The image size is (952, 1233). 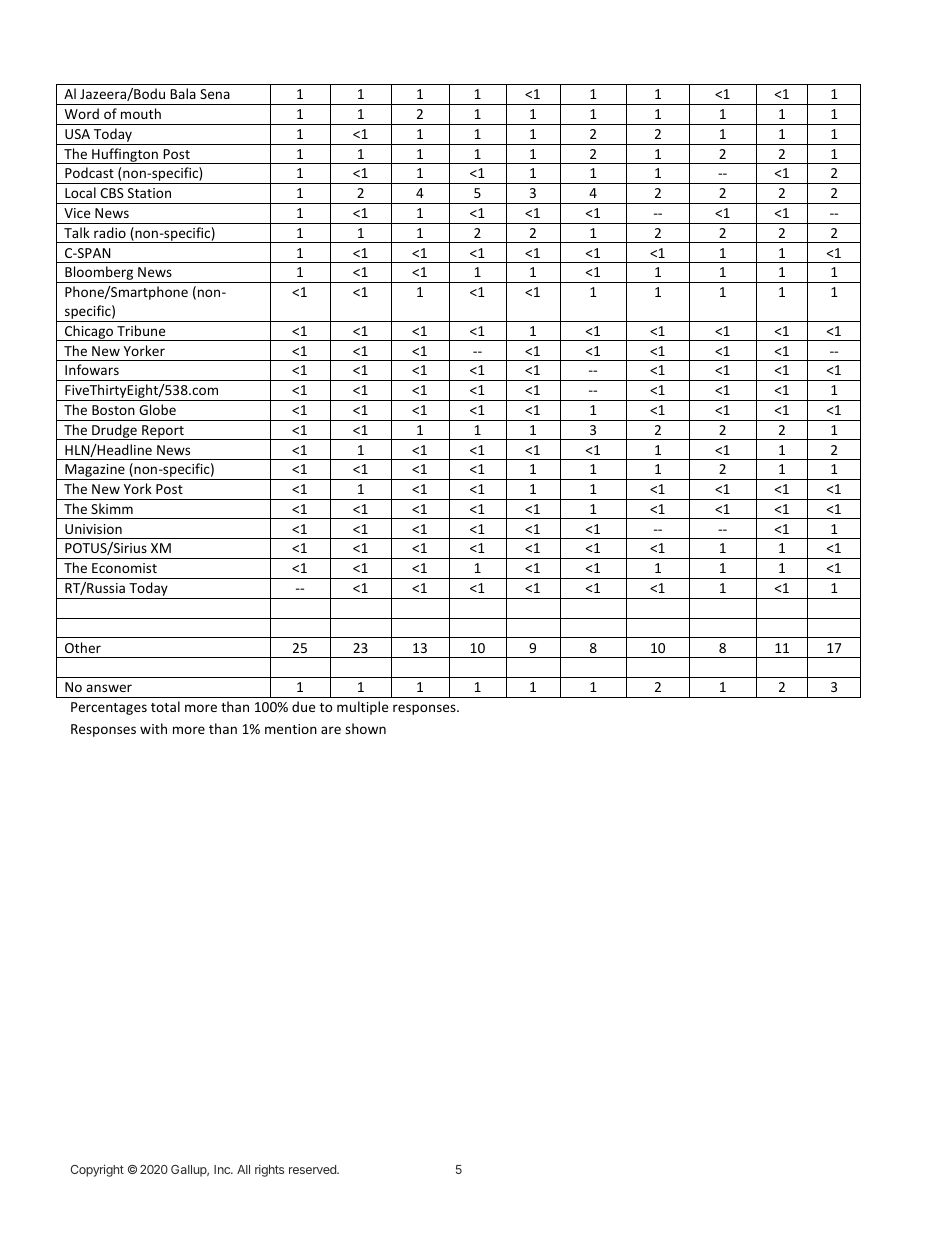 What do you see at coordinates (97, 1170) in the screenshot?
I see `Copyright` at bounding box center [97, 1170].
